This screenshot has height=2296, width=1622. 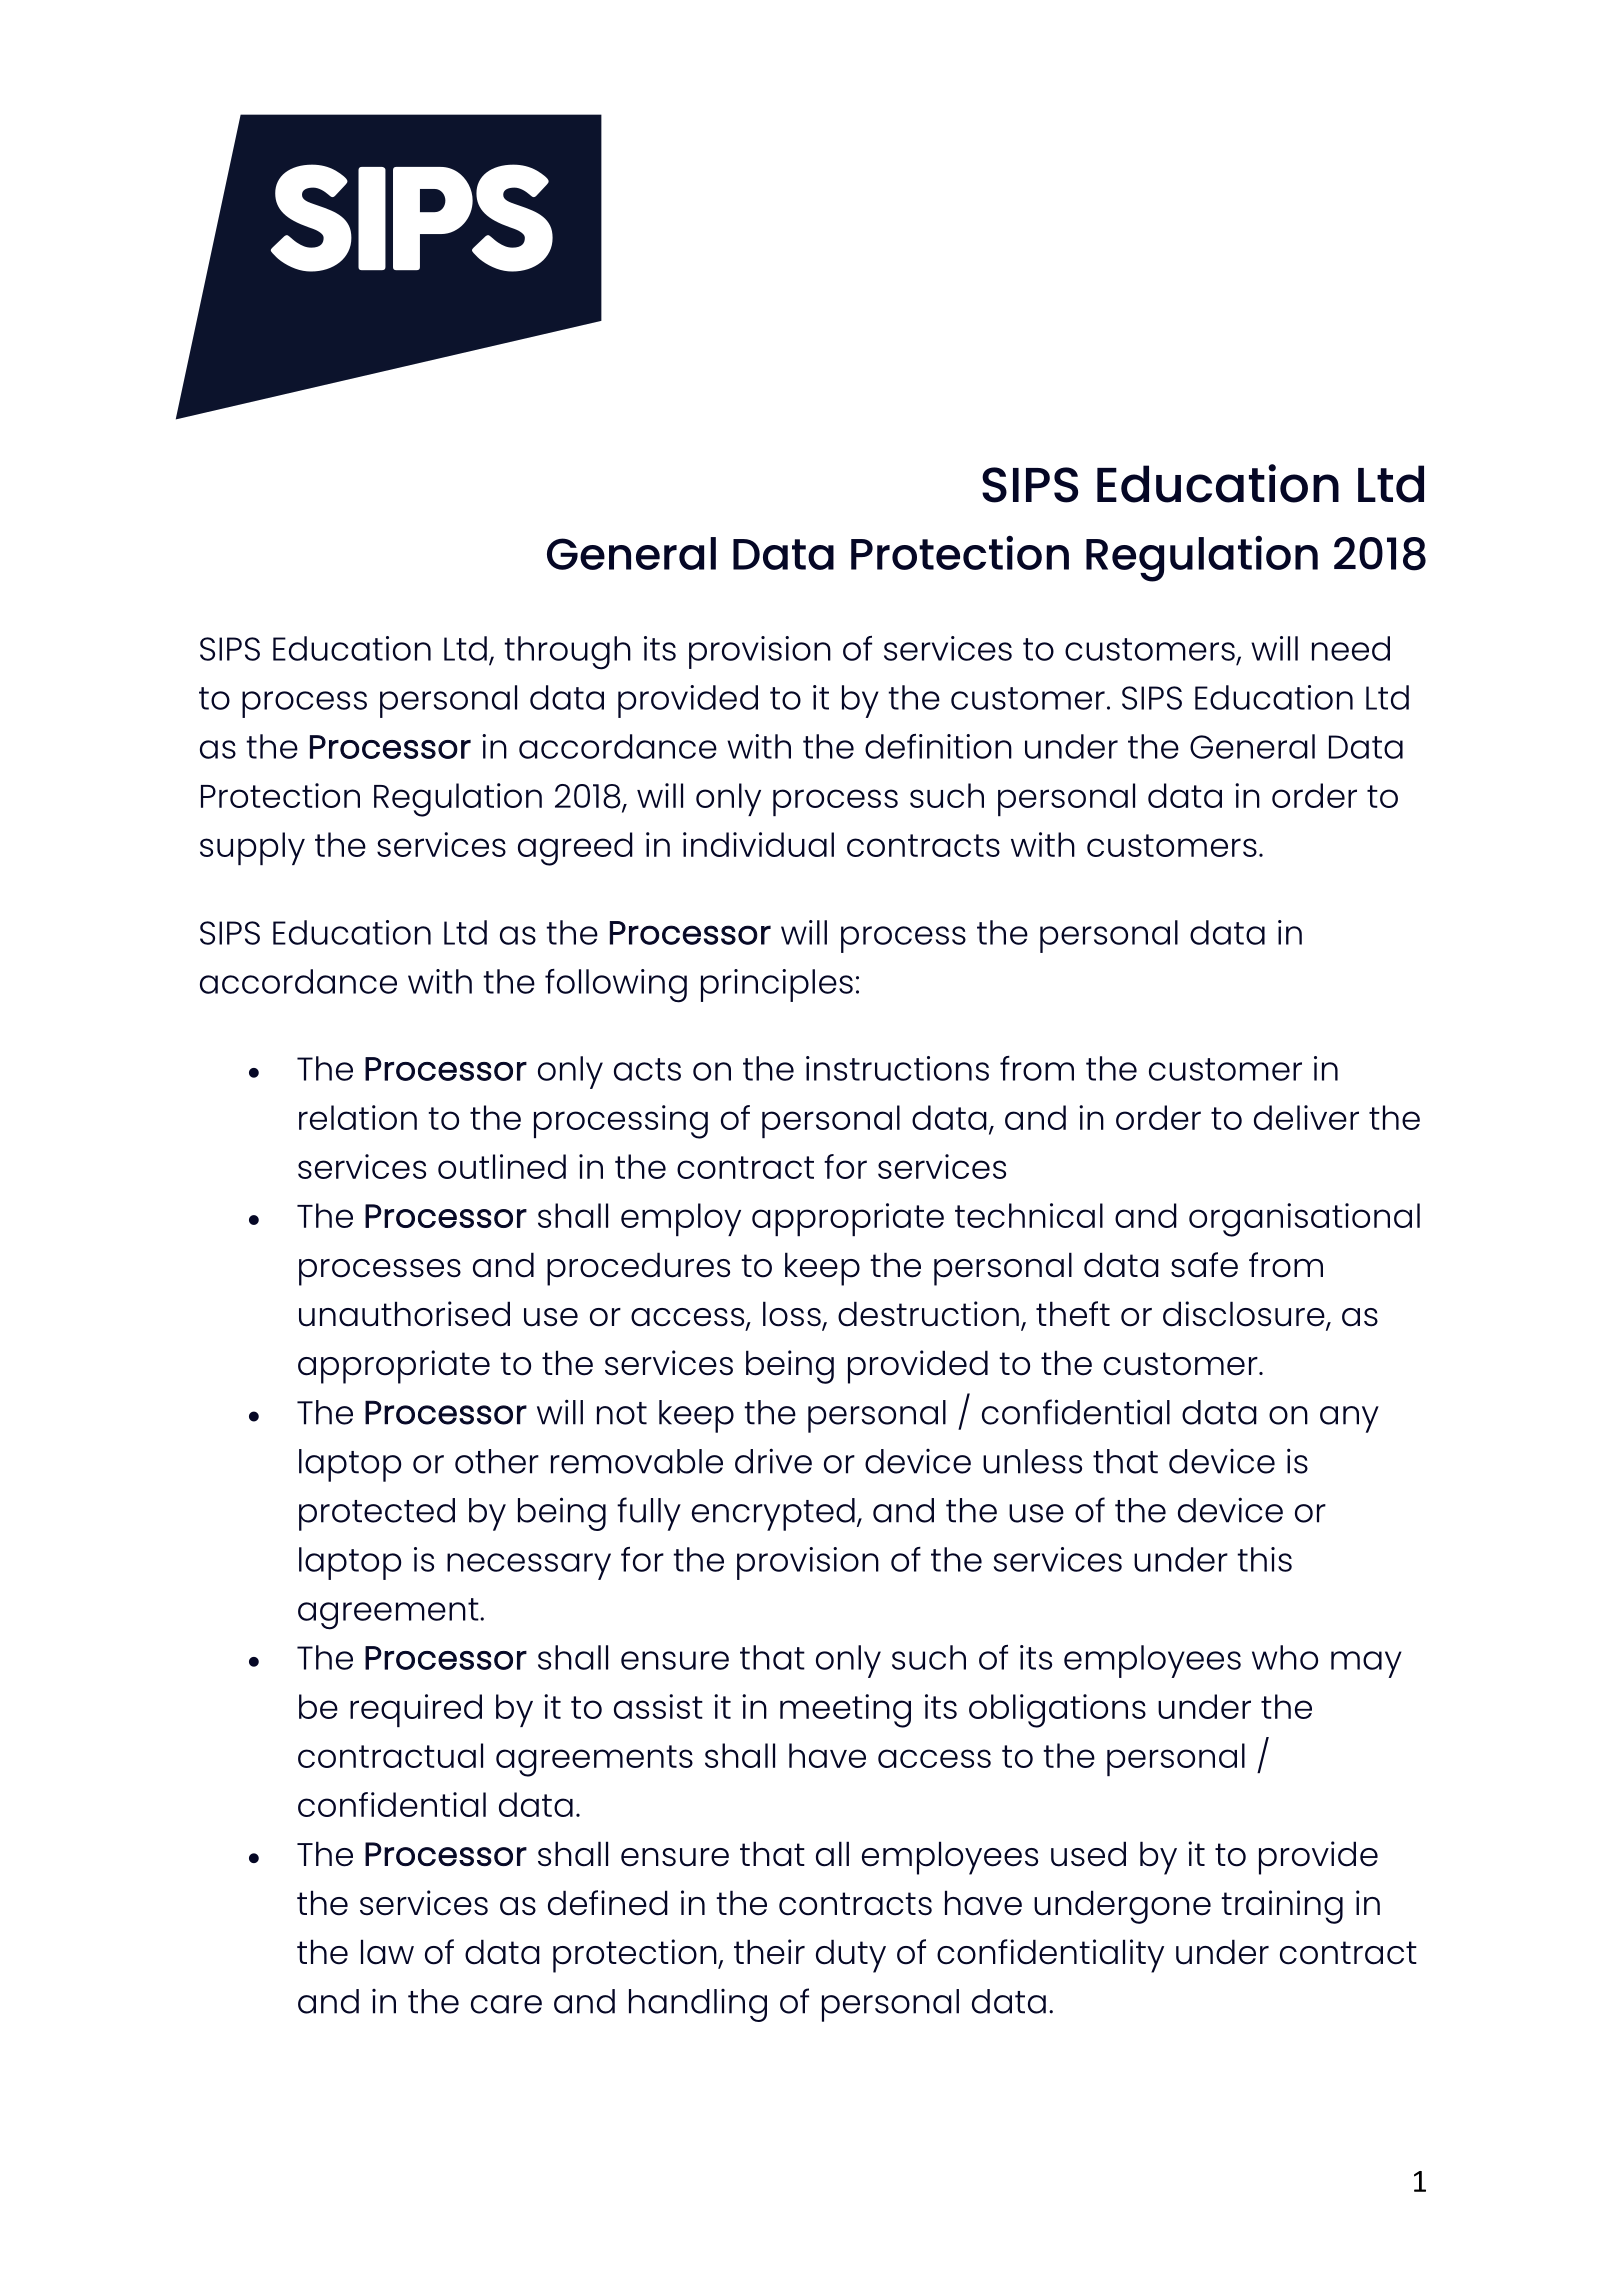 I want to click on law, so click(x=387, y=1952).
